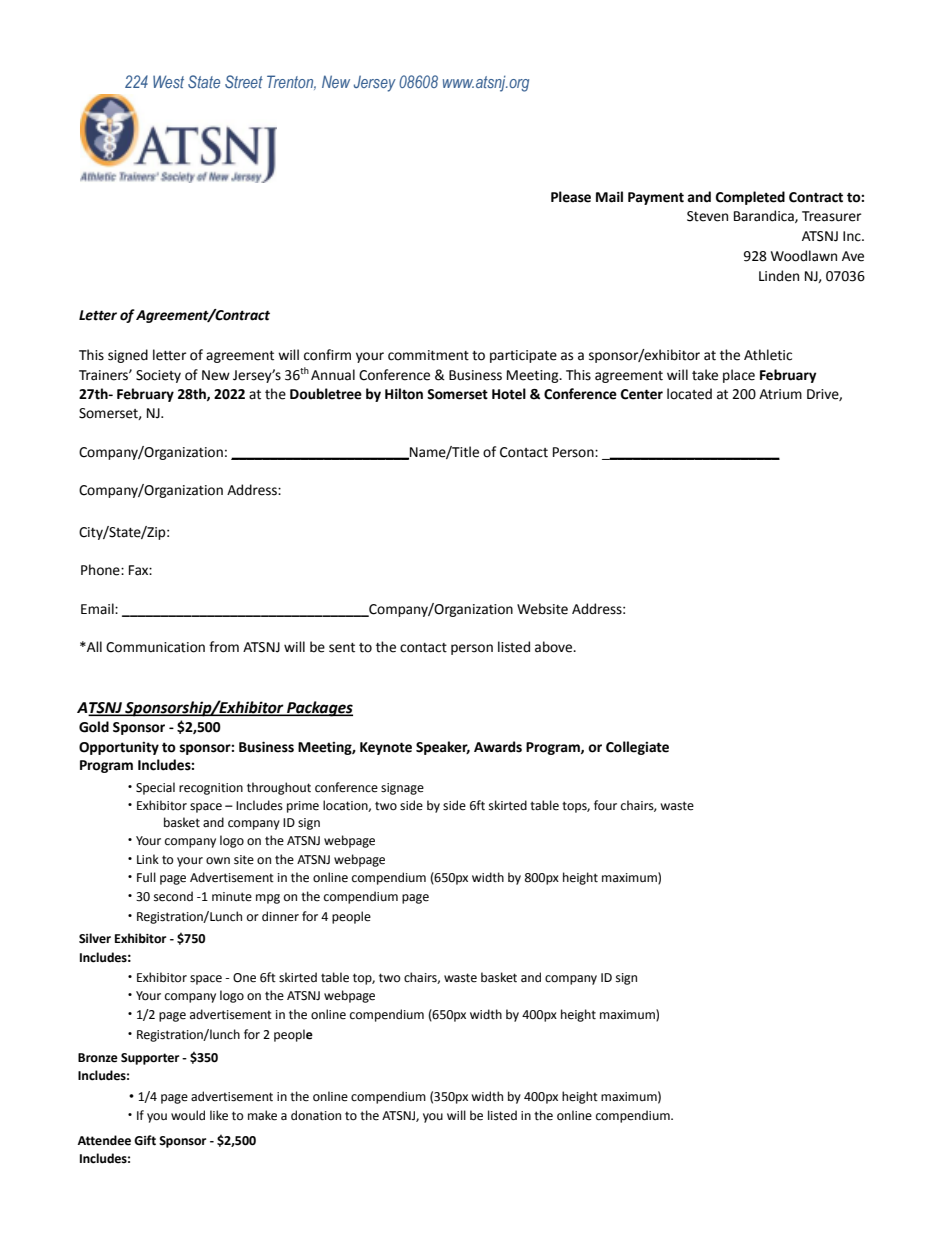 This document has width=952, height=1233. I want to click on West, so click(168, 81).
